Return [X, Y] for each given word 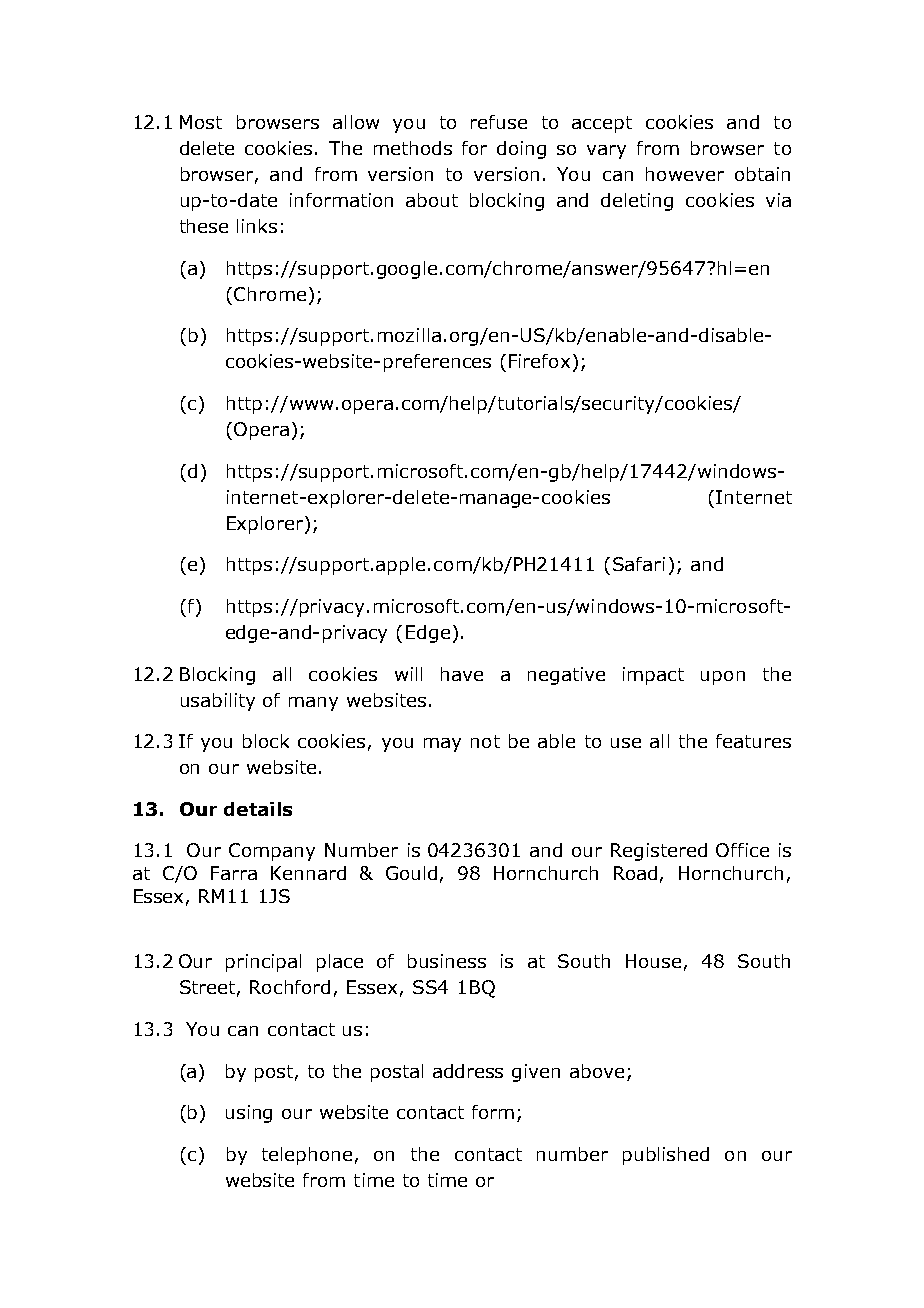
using [249, 1114]
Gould [411, 873]
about [432, 200]
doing [521, 150]
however [685, 174]
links [257, 226]
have [462, 674]
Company [272, 852]
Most [201, 122]
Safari [639, 564]
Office [742, 850]
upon [723, 678]
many [313, 704]
